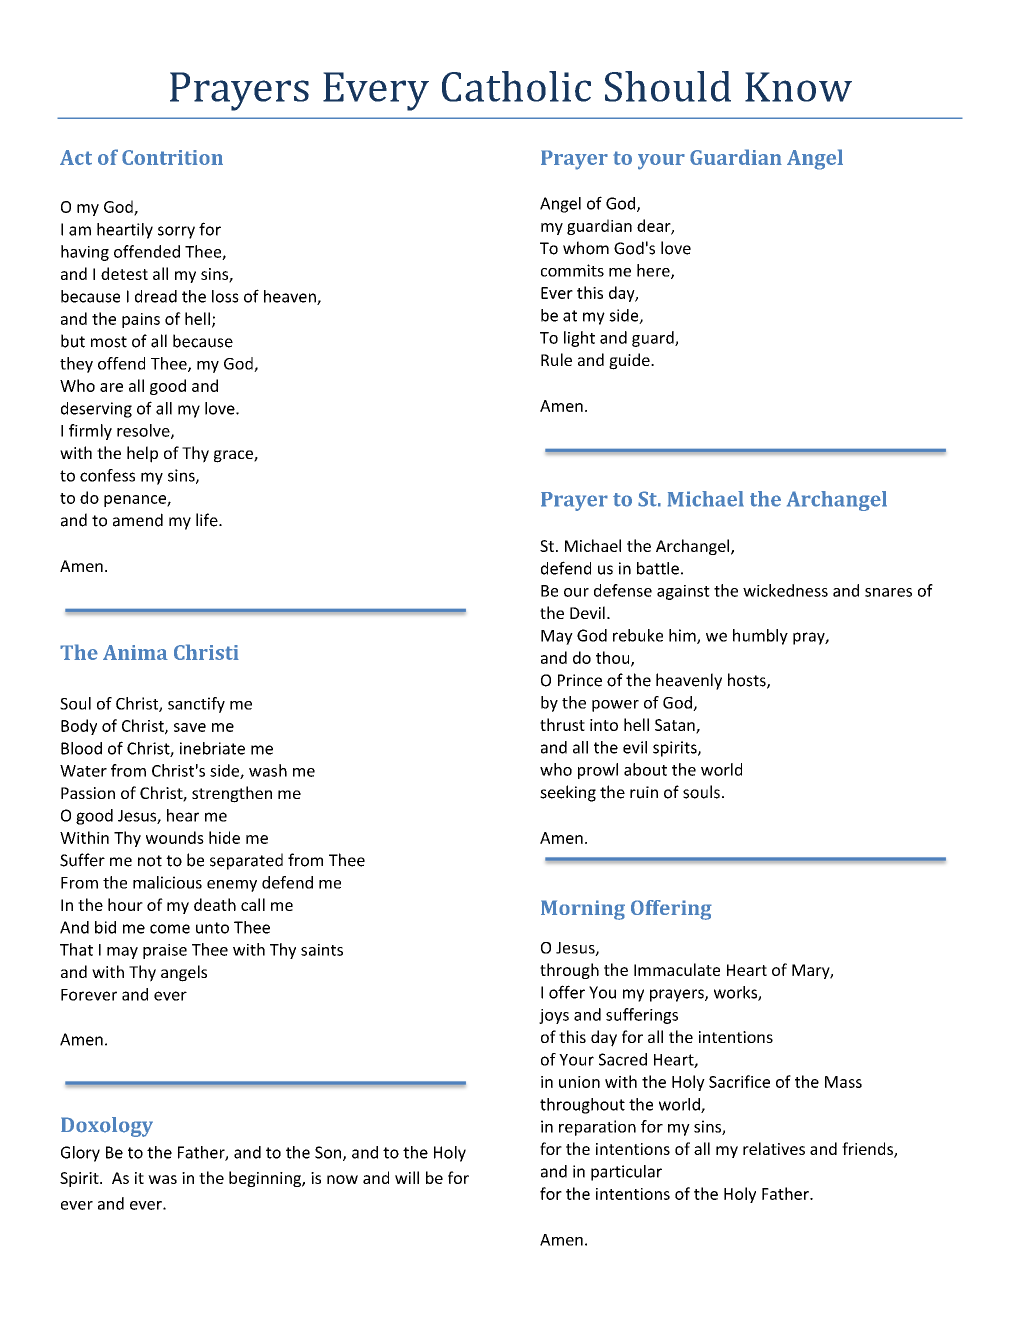  I want to click on help, so click(142, 454).
